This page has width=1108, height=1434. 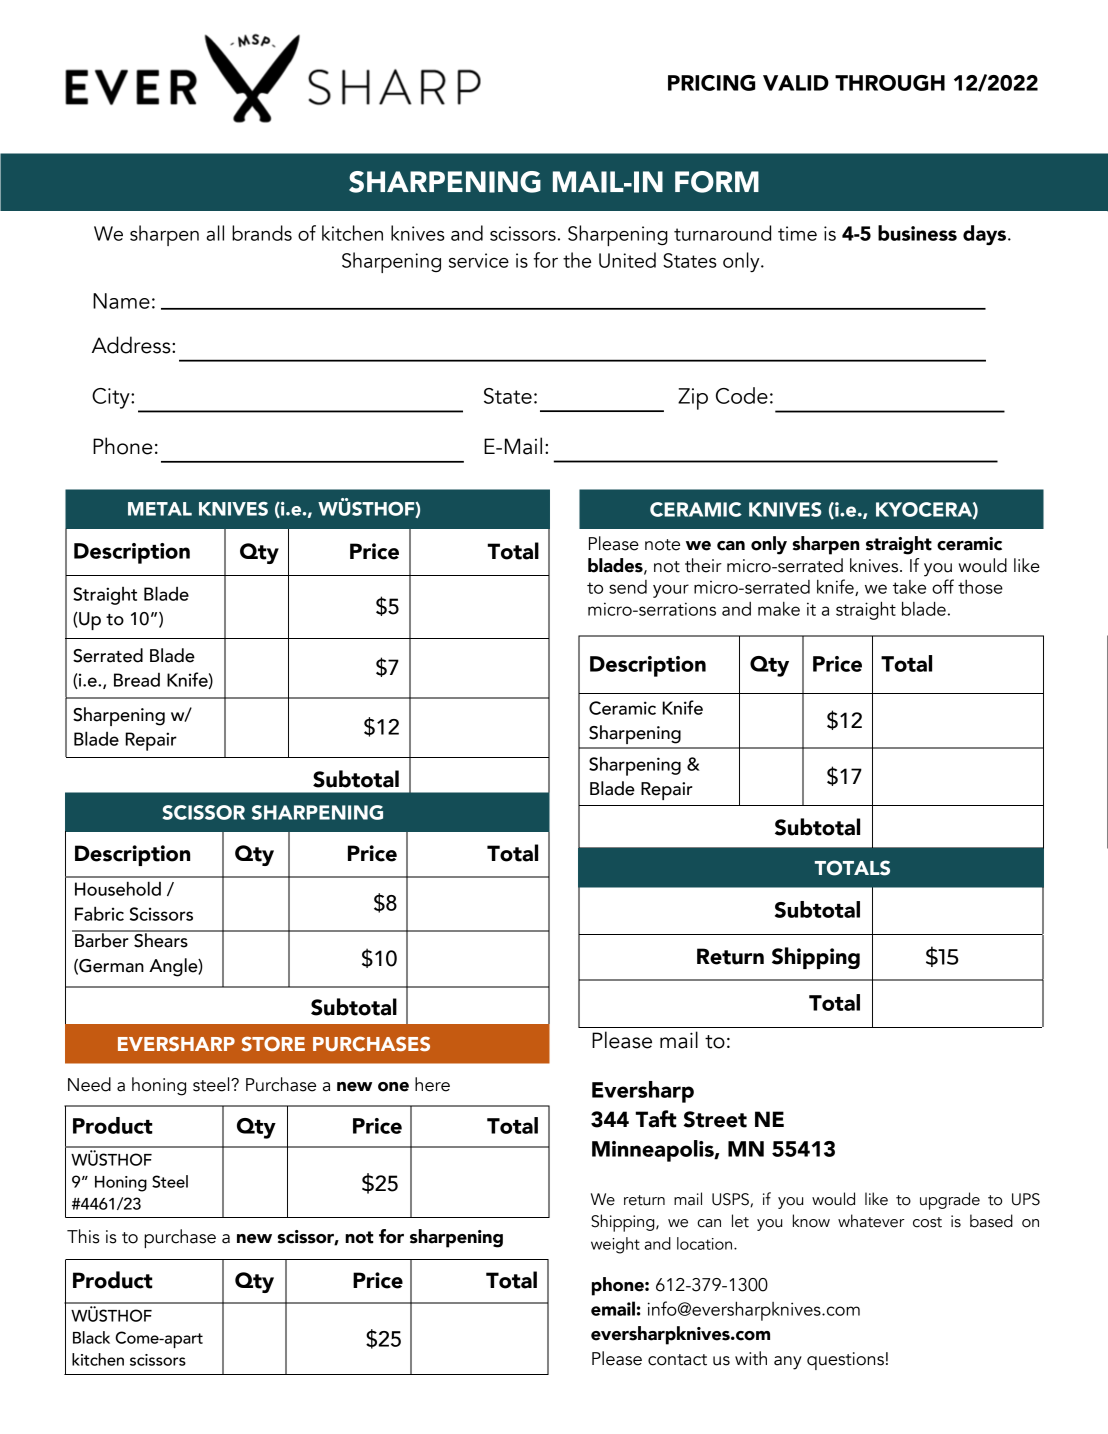 I want to click on STORE, so click(x=273, y=1043).
